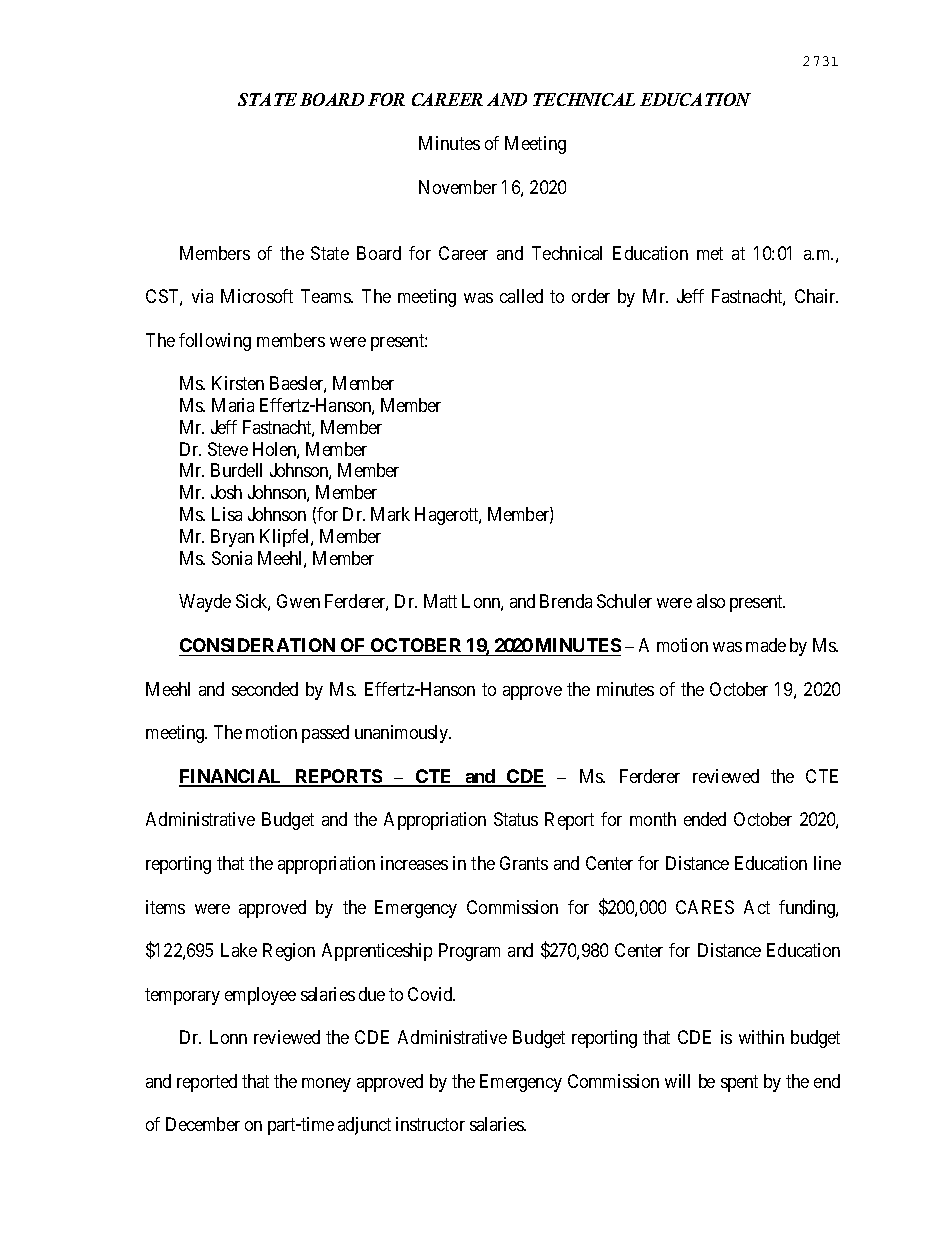 This screenshot has height=1233, width=952. Describe the element at coordinates (757, 907) in the screenshot. I see `Act` at that location.
